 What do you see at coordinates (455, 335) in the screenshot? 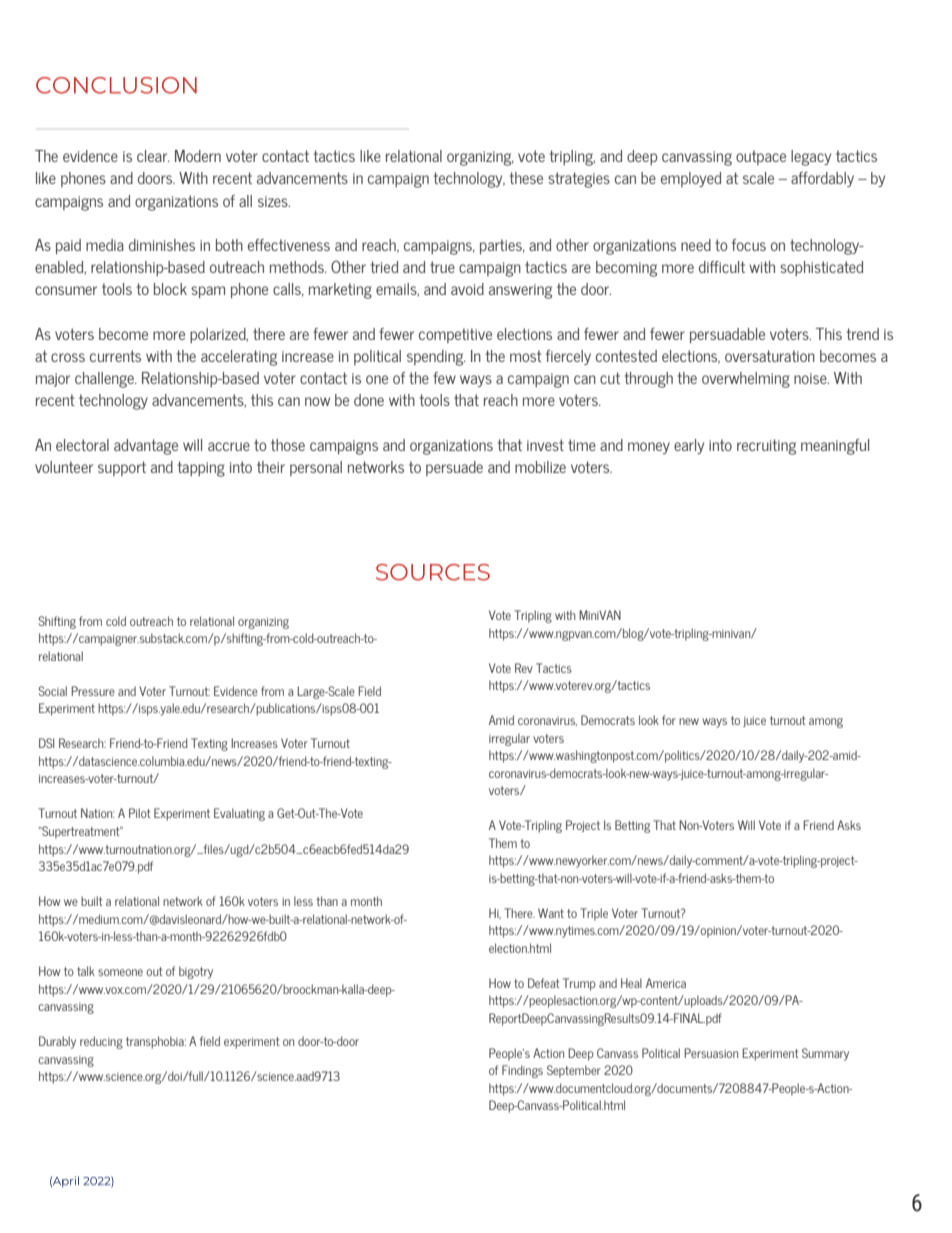
I see `competitive` at bounding box center [455, 335].
